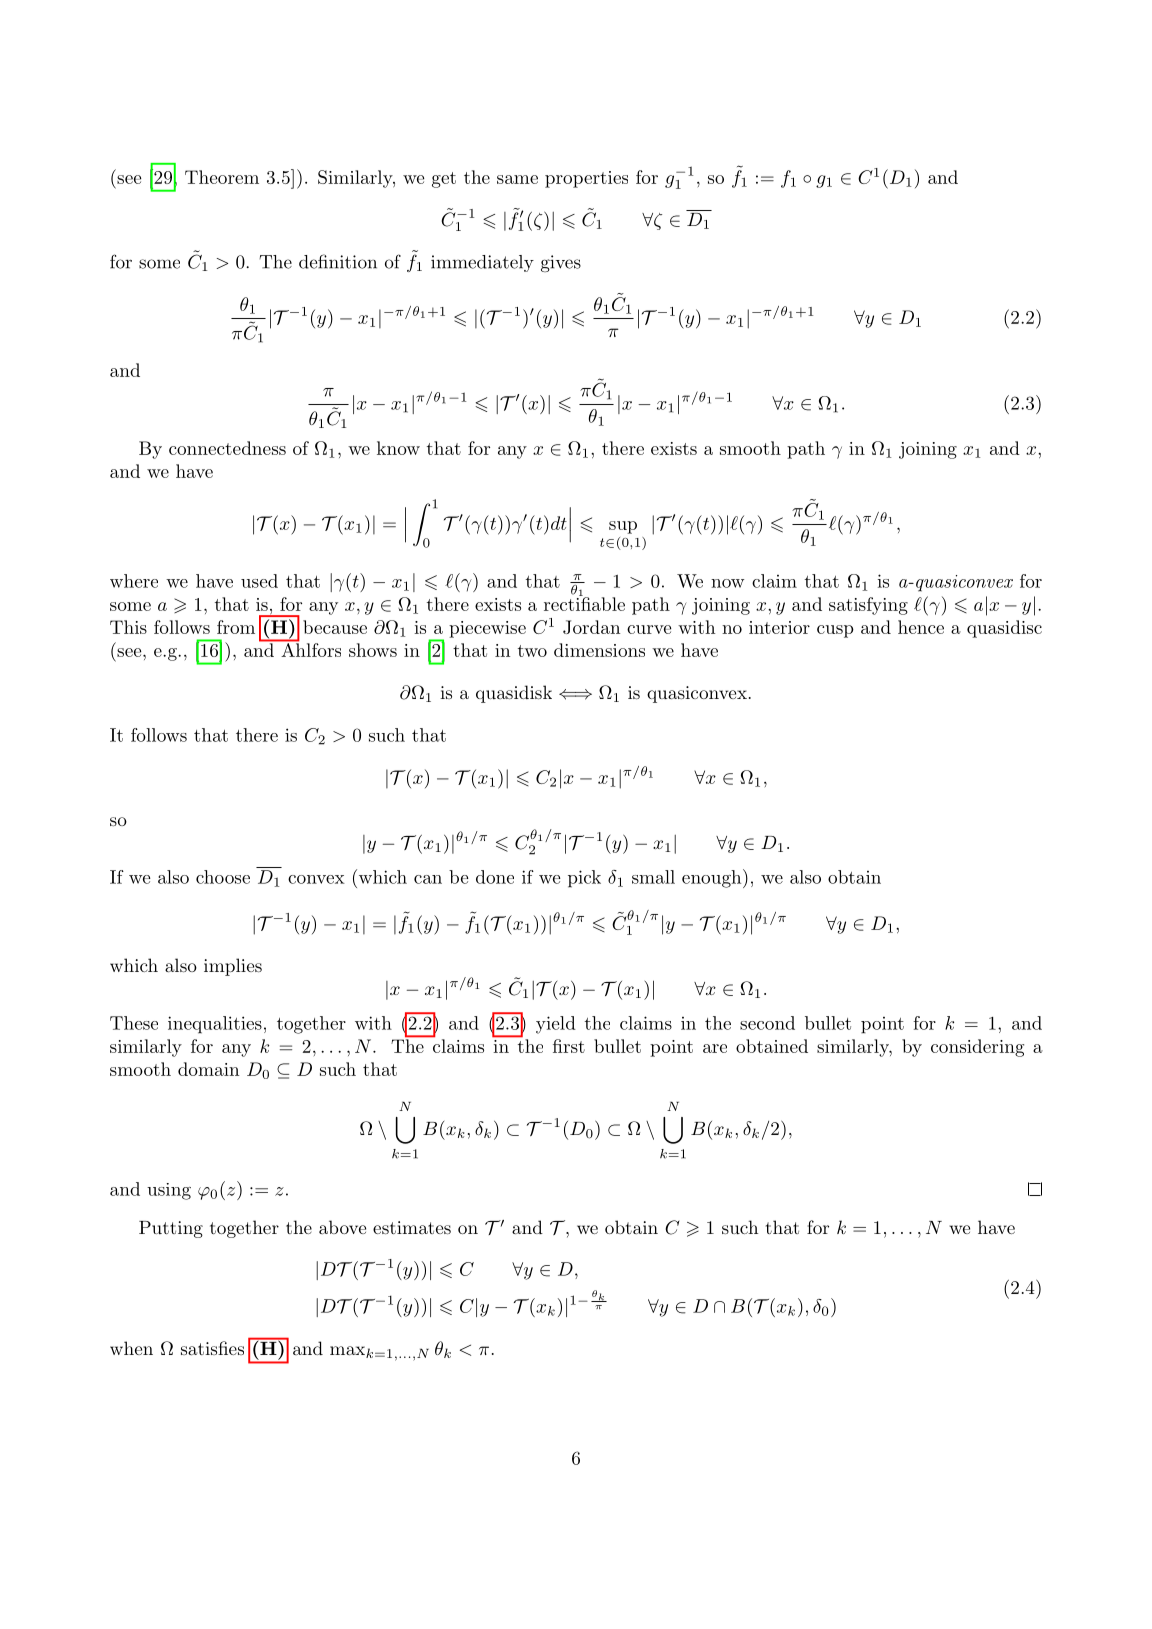 This screenshot has height=1629, width=1152. Describe the element at coordinates (561, 263) in the screenshot. I see `gives` at that location.
